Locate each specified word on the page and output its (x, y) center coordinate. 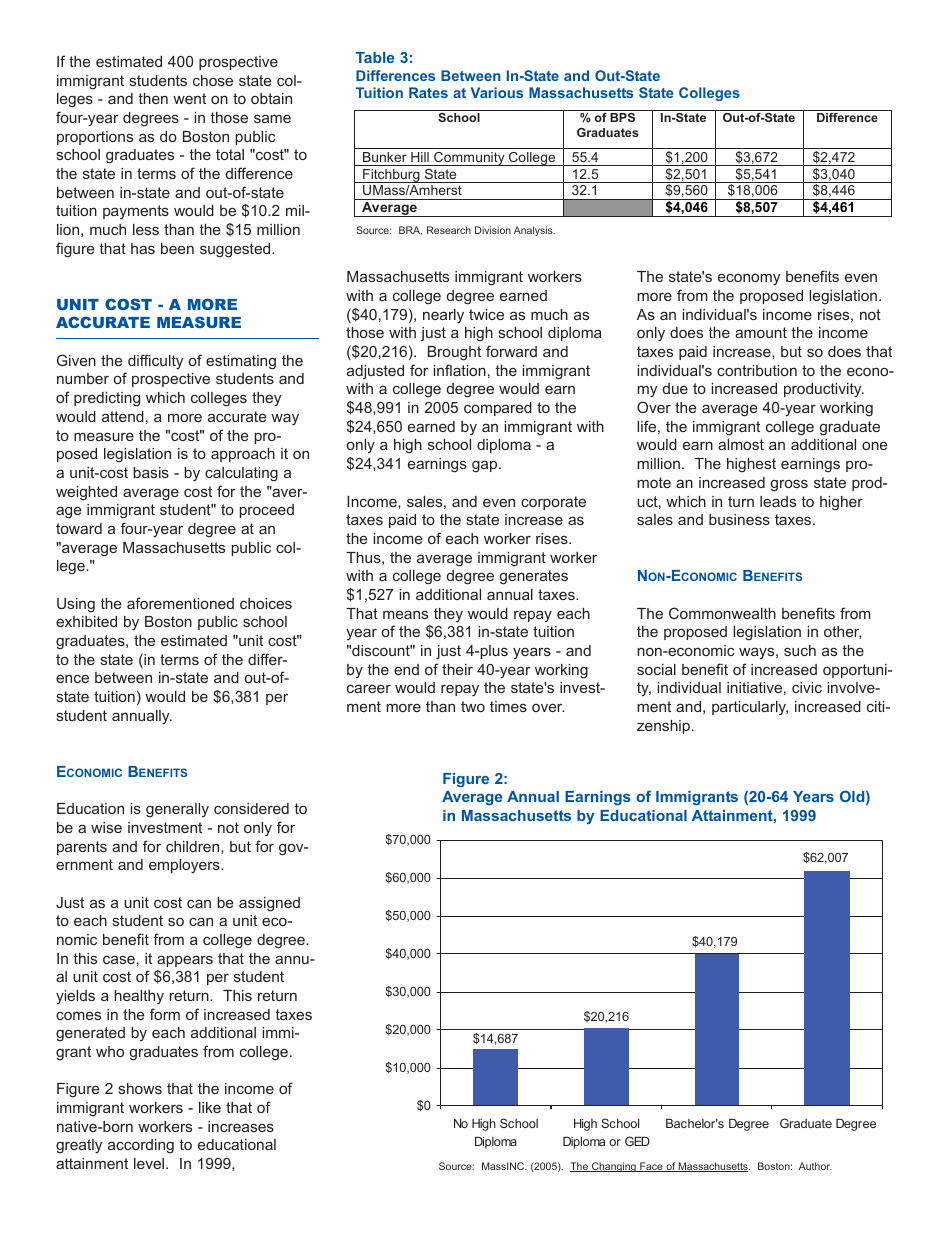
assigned (269, 904)
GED (637, 1141)
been (177, 248)
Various (497, 92)
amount (761, 332)
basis (151, 472)
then (153, 98)
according (141, 1146)
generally (177, 810)
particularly (750, 708)
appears (185, 961)
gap (486, 466)
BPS (622, 117)
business (739, 519)
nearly (443, 316)
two (473, 706)
